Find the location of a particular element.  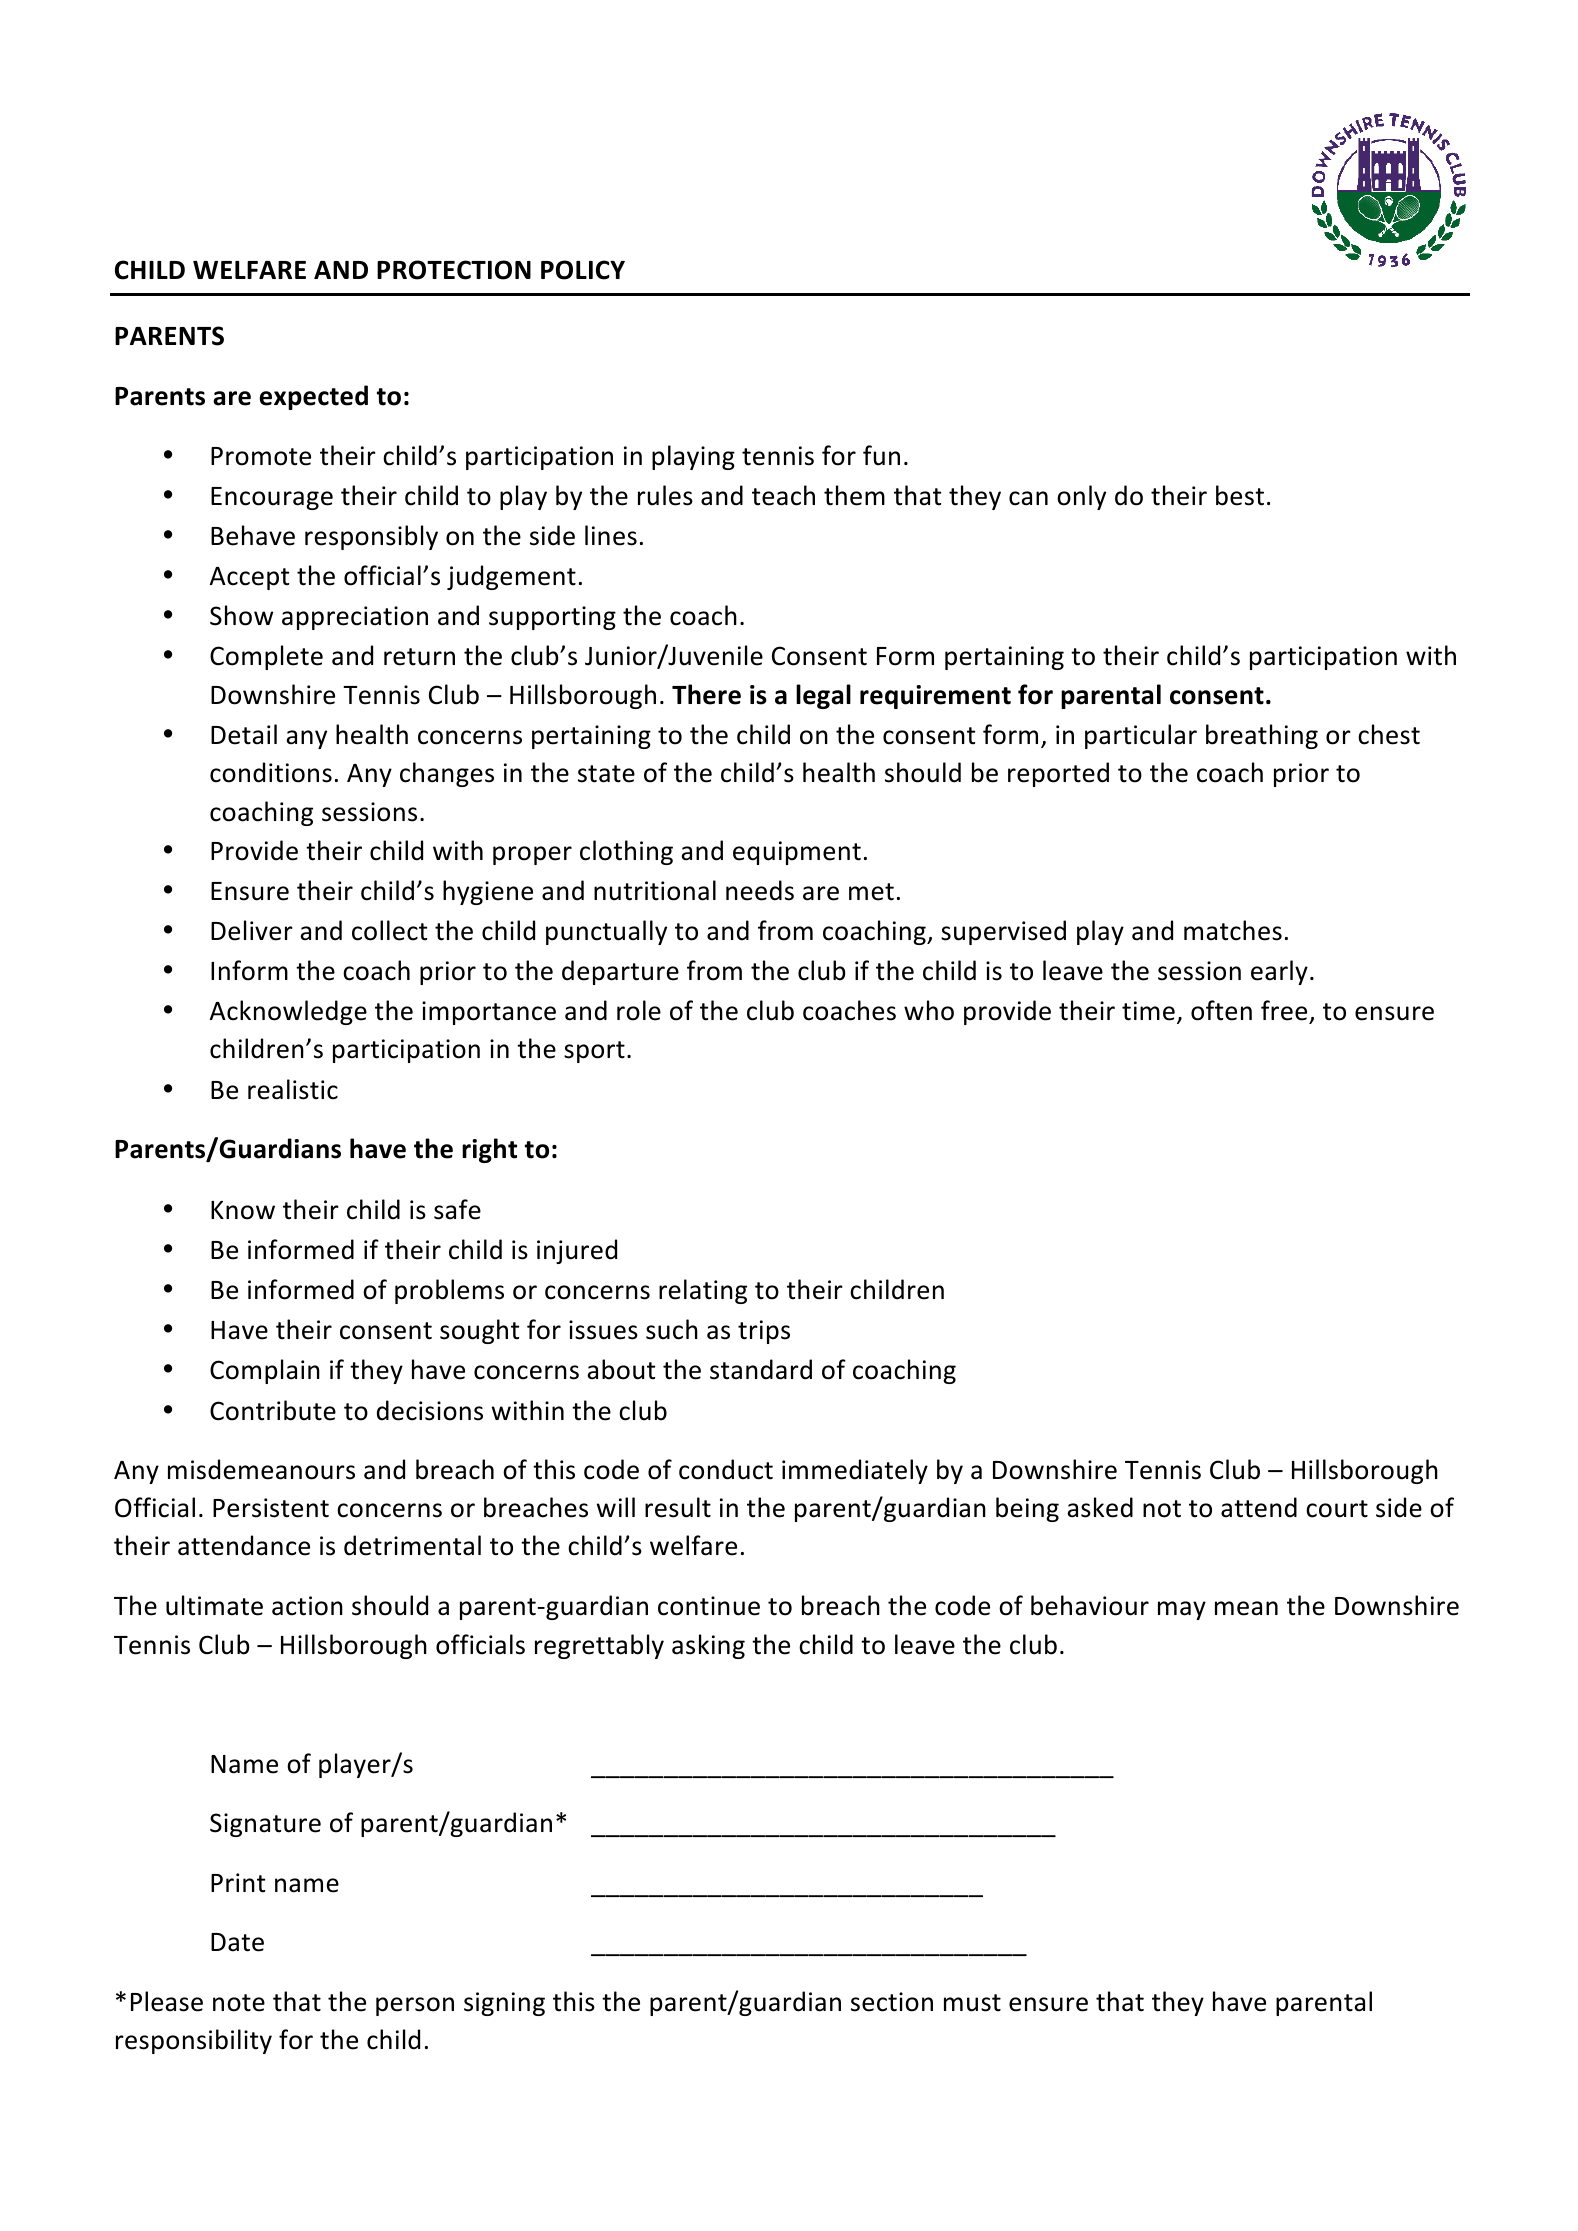

section is located at coordinates (892, 2002).
